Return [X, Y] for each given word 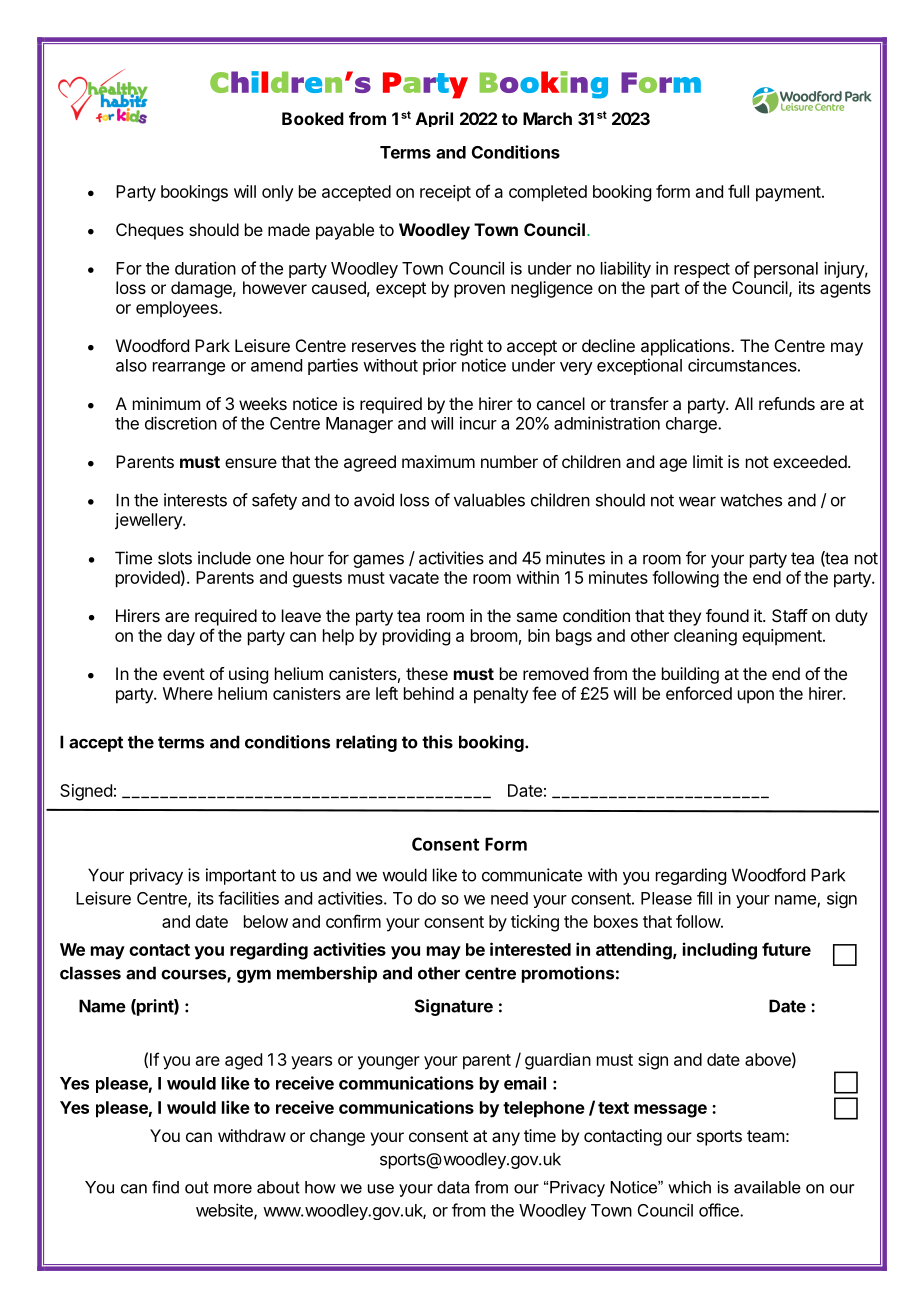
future [786, 949]
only [278, 193]
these [427, 673]
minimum [166, 403]
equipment [783, 637]
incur [478, 423]
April [434, 119]
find [165, 1187]
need [509, 898]
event [184, 674]
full [738, 191]
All [744, 403]
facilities [248, 898]
